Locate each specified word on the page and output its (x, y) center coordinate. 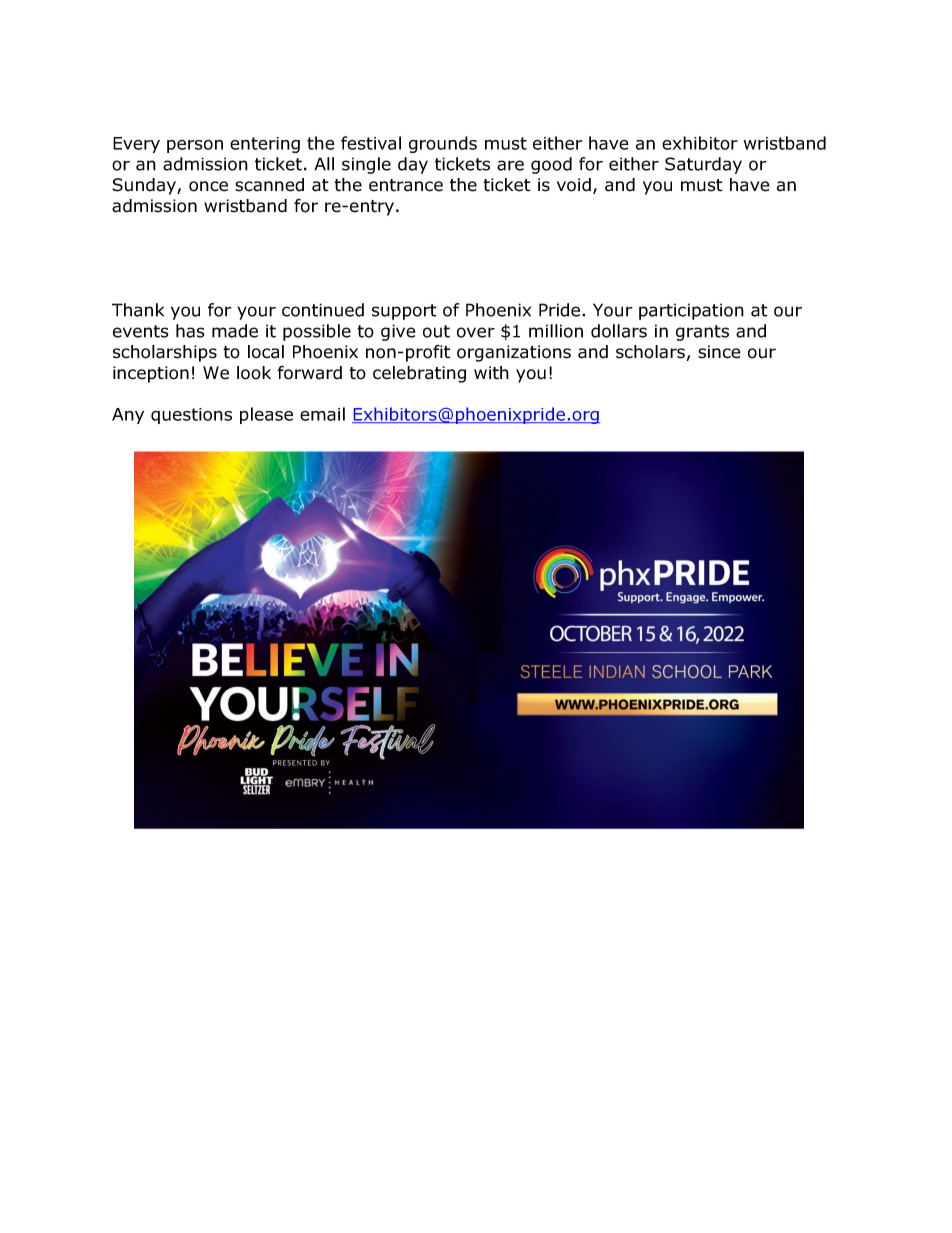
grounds (443, 144)
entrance (406, 185)
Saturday (703, 165)
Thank (138, 310)
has (190, 331)
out (436, 331)
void (574, 185)
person (195, 146)
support (404, 312)
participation (691, 311)
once (208, 186)
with (491, 373)
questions (191, 416)
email (322, 414)
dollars (619, 331)
